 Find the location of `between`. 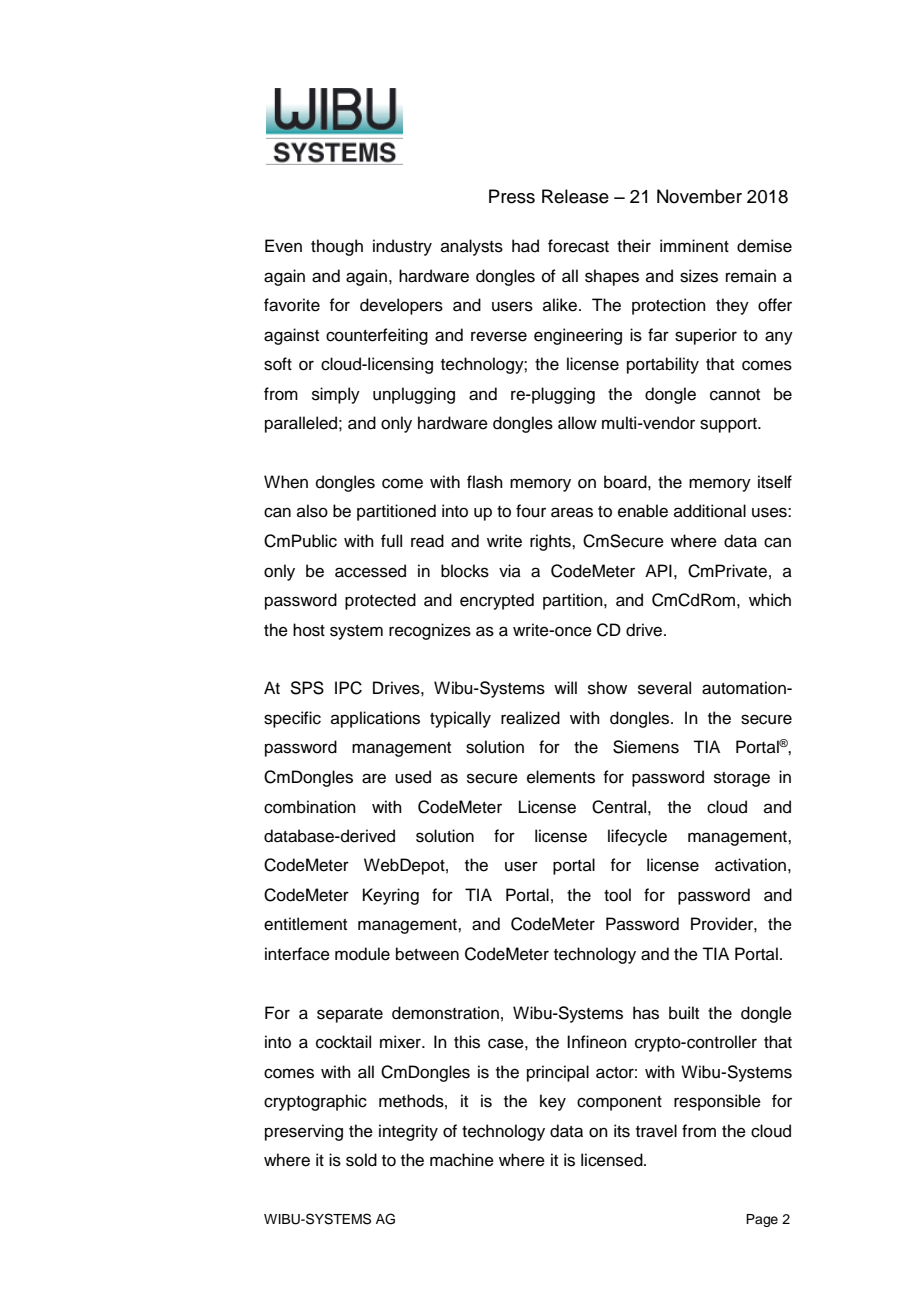

between is located at coordinates (427, 954).
